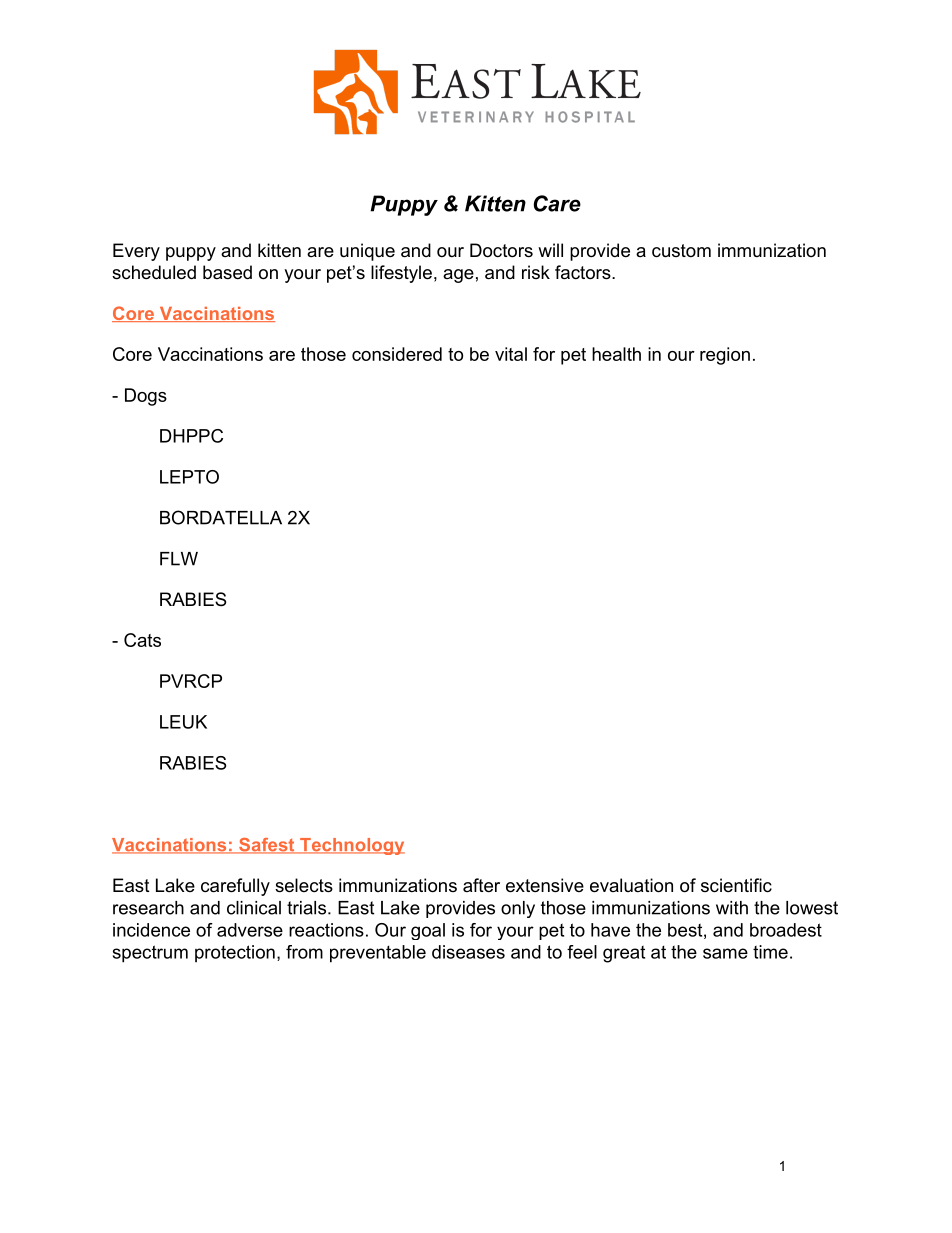  What do you see at coordinates (227, 272) in the screenshot?
I see `based` at bounding box center [227, 272].
